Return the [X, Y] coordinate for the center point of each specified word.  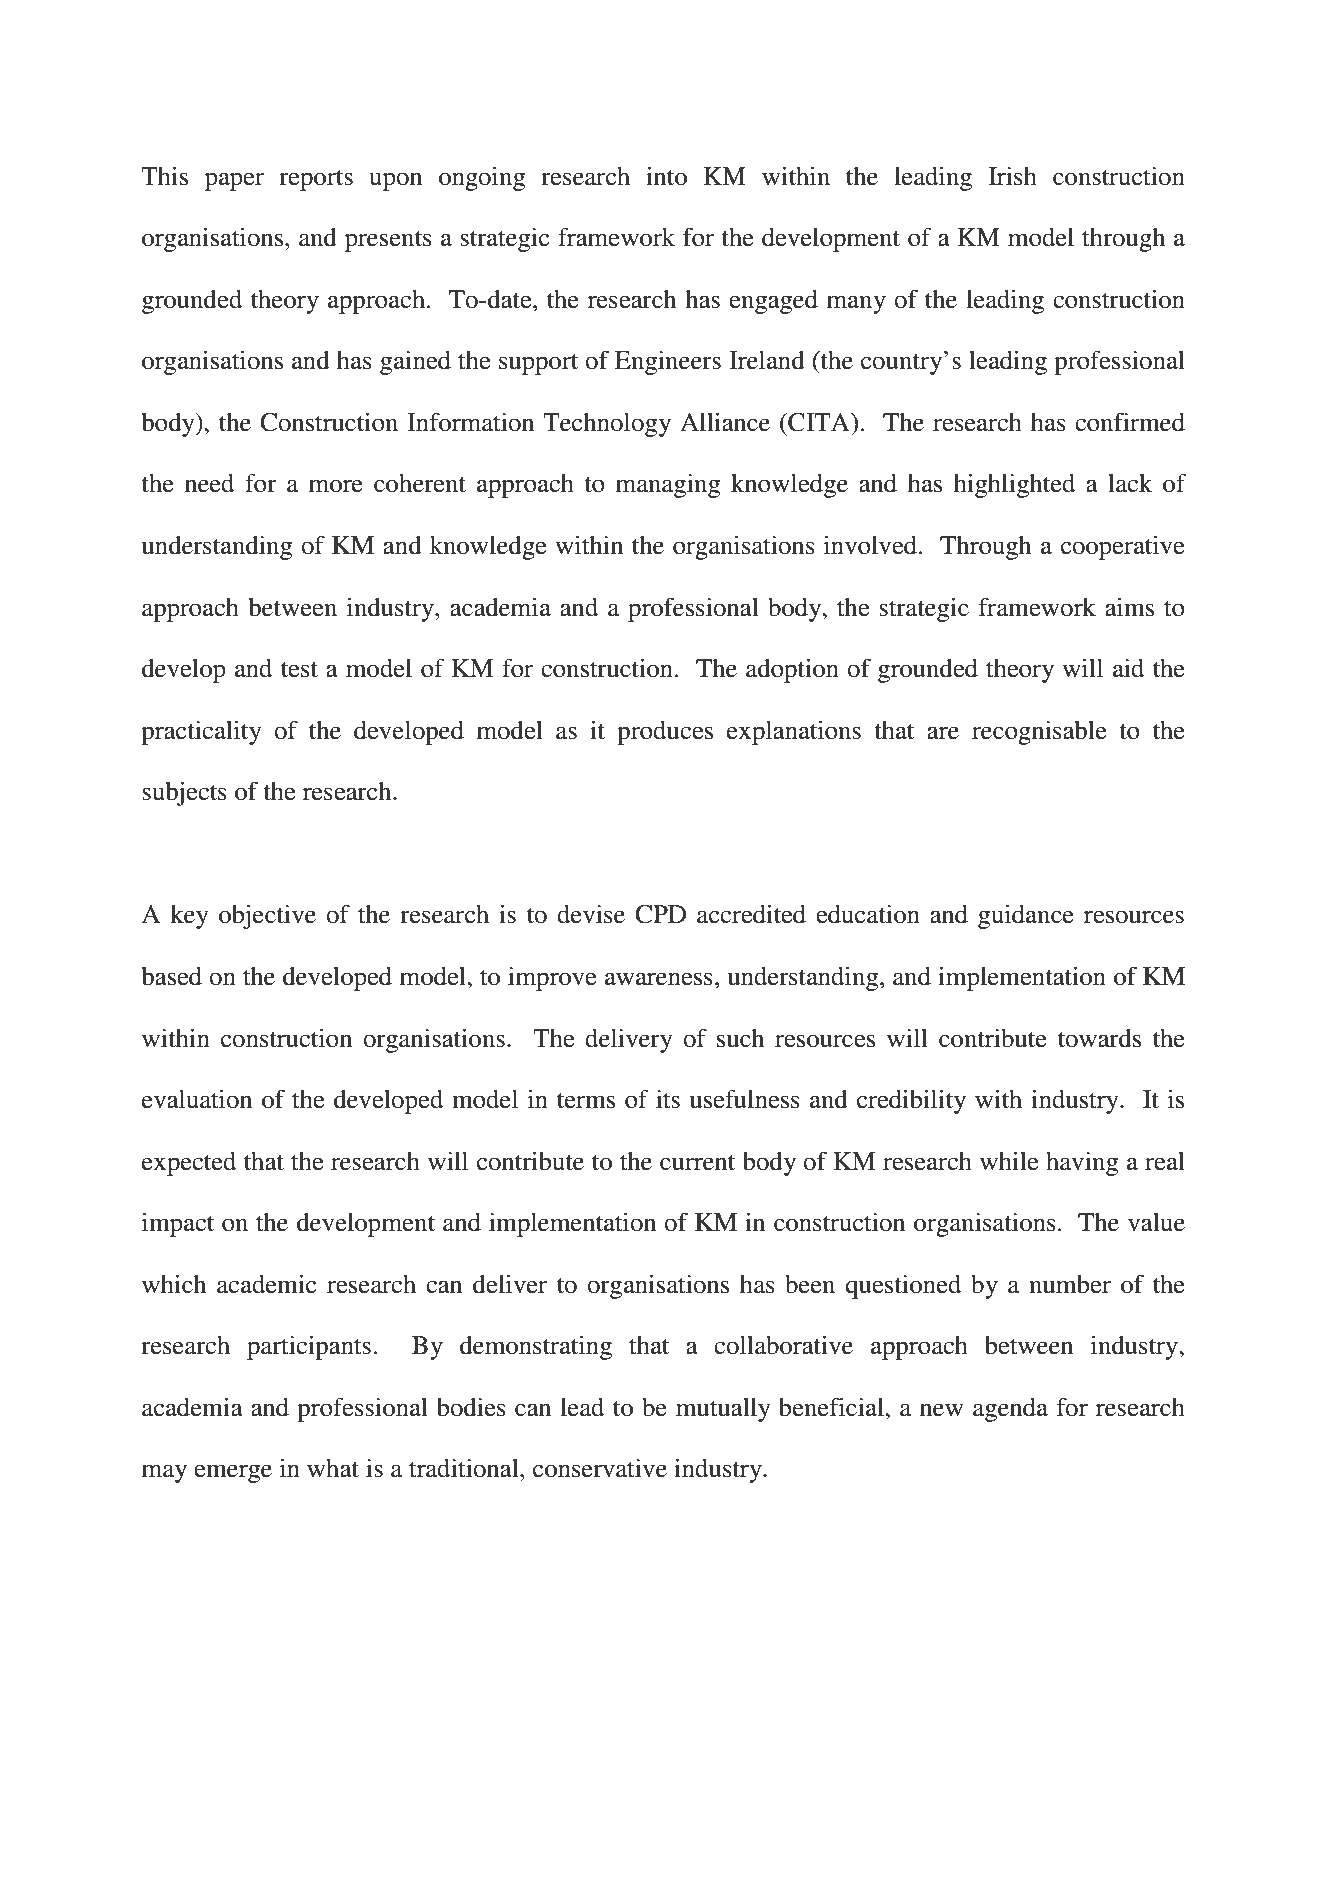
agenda [1010, 1410]
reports [316, 180]
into [666, 176]
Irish [1013, 176]
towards [1099, 1038]
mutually [723, 1410]
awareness [659, 979]
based [171, 976]
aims [1129, 607]
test [299, 670]
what [333, 1468]
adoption [792, 670]
